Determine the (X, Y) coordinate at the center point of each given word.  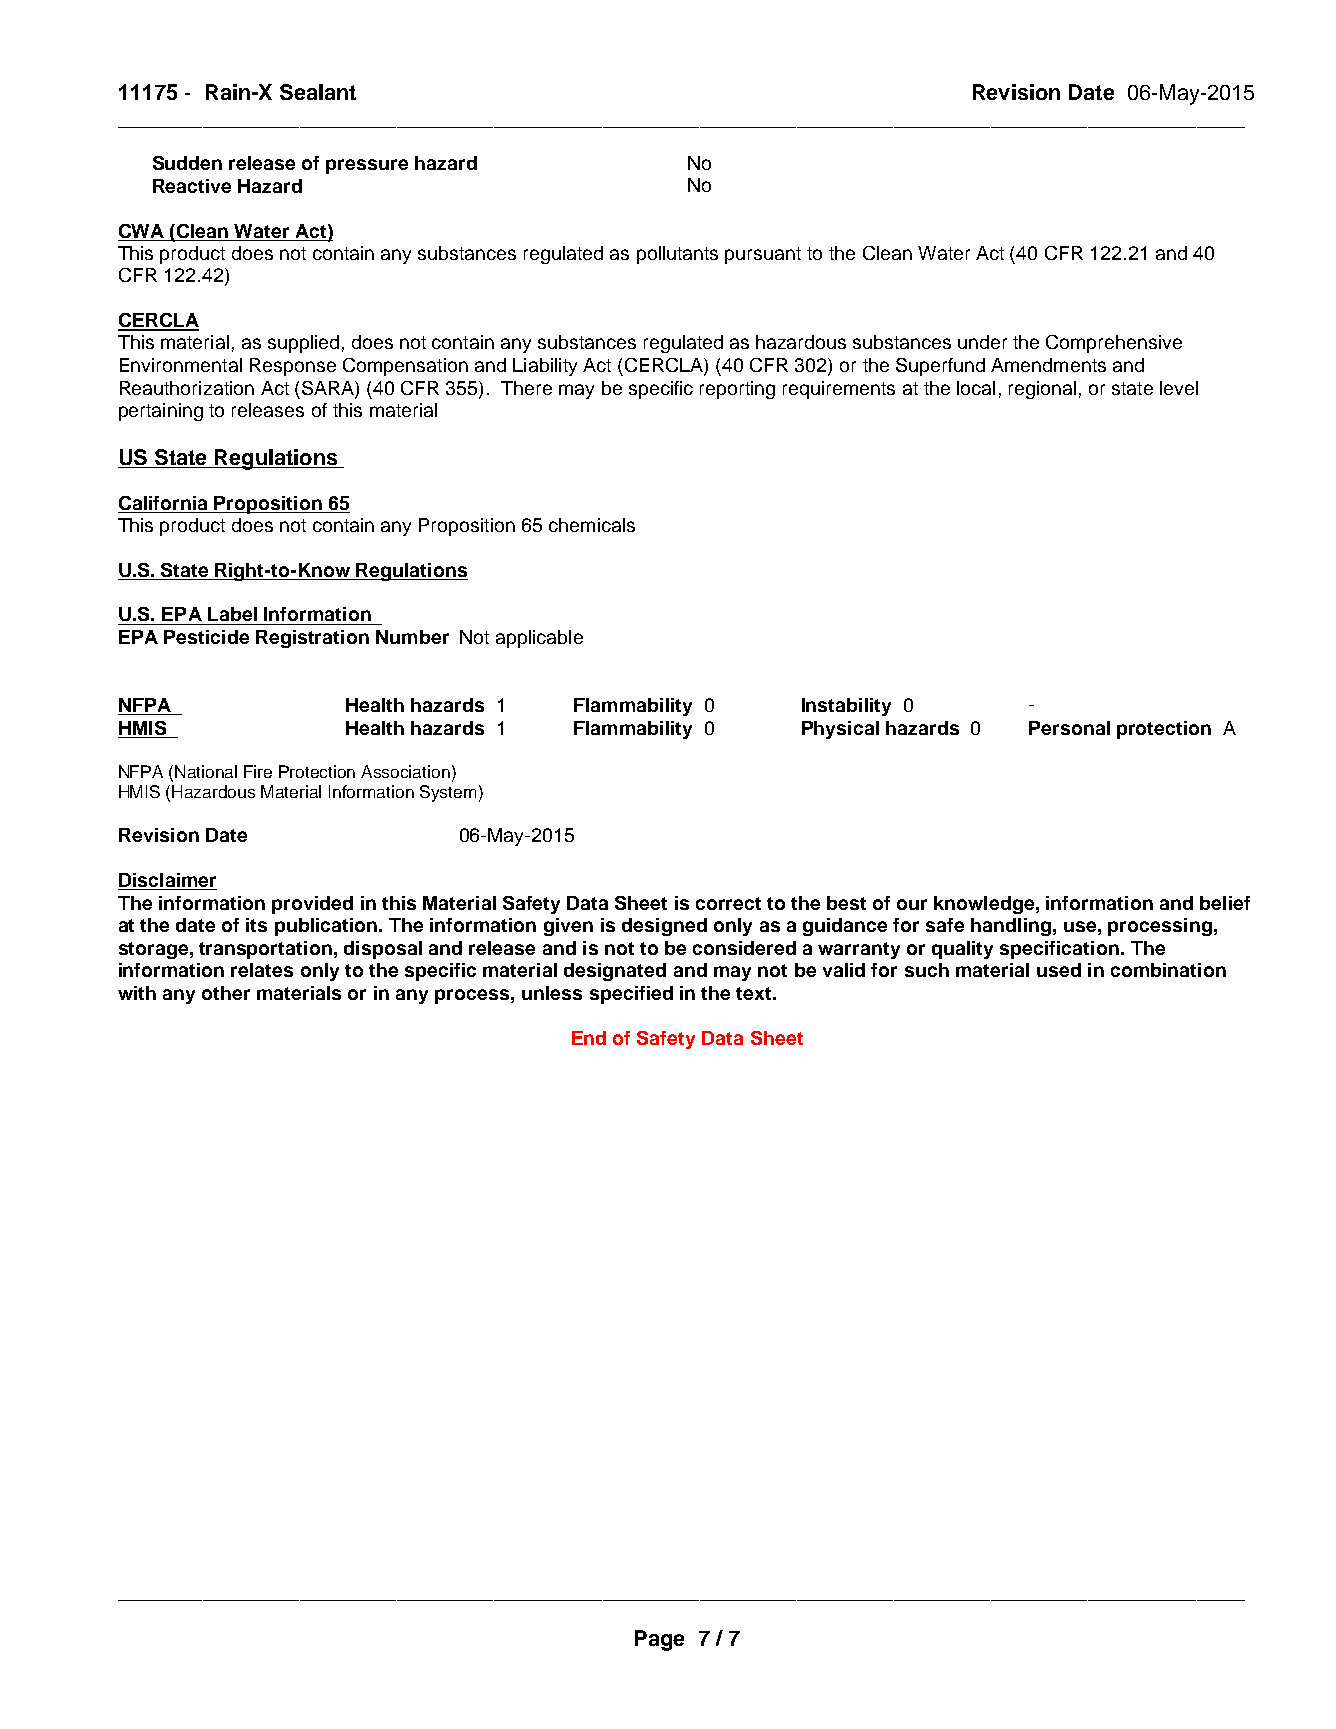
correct (728, 903)
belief (1225, 903)
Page (659, 1640)
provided (312, 905)
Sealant (318, 92)
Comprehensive (1114, 344)
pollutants (677, 255)
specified (631, 995)
